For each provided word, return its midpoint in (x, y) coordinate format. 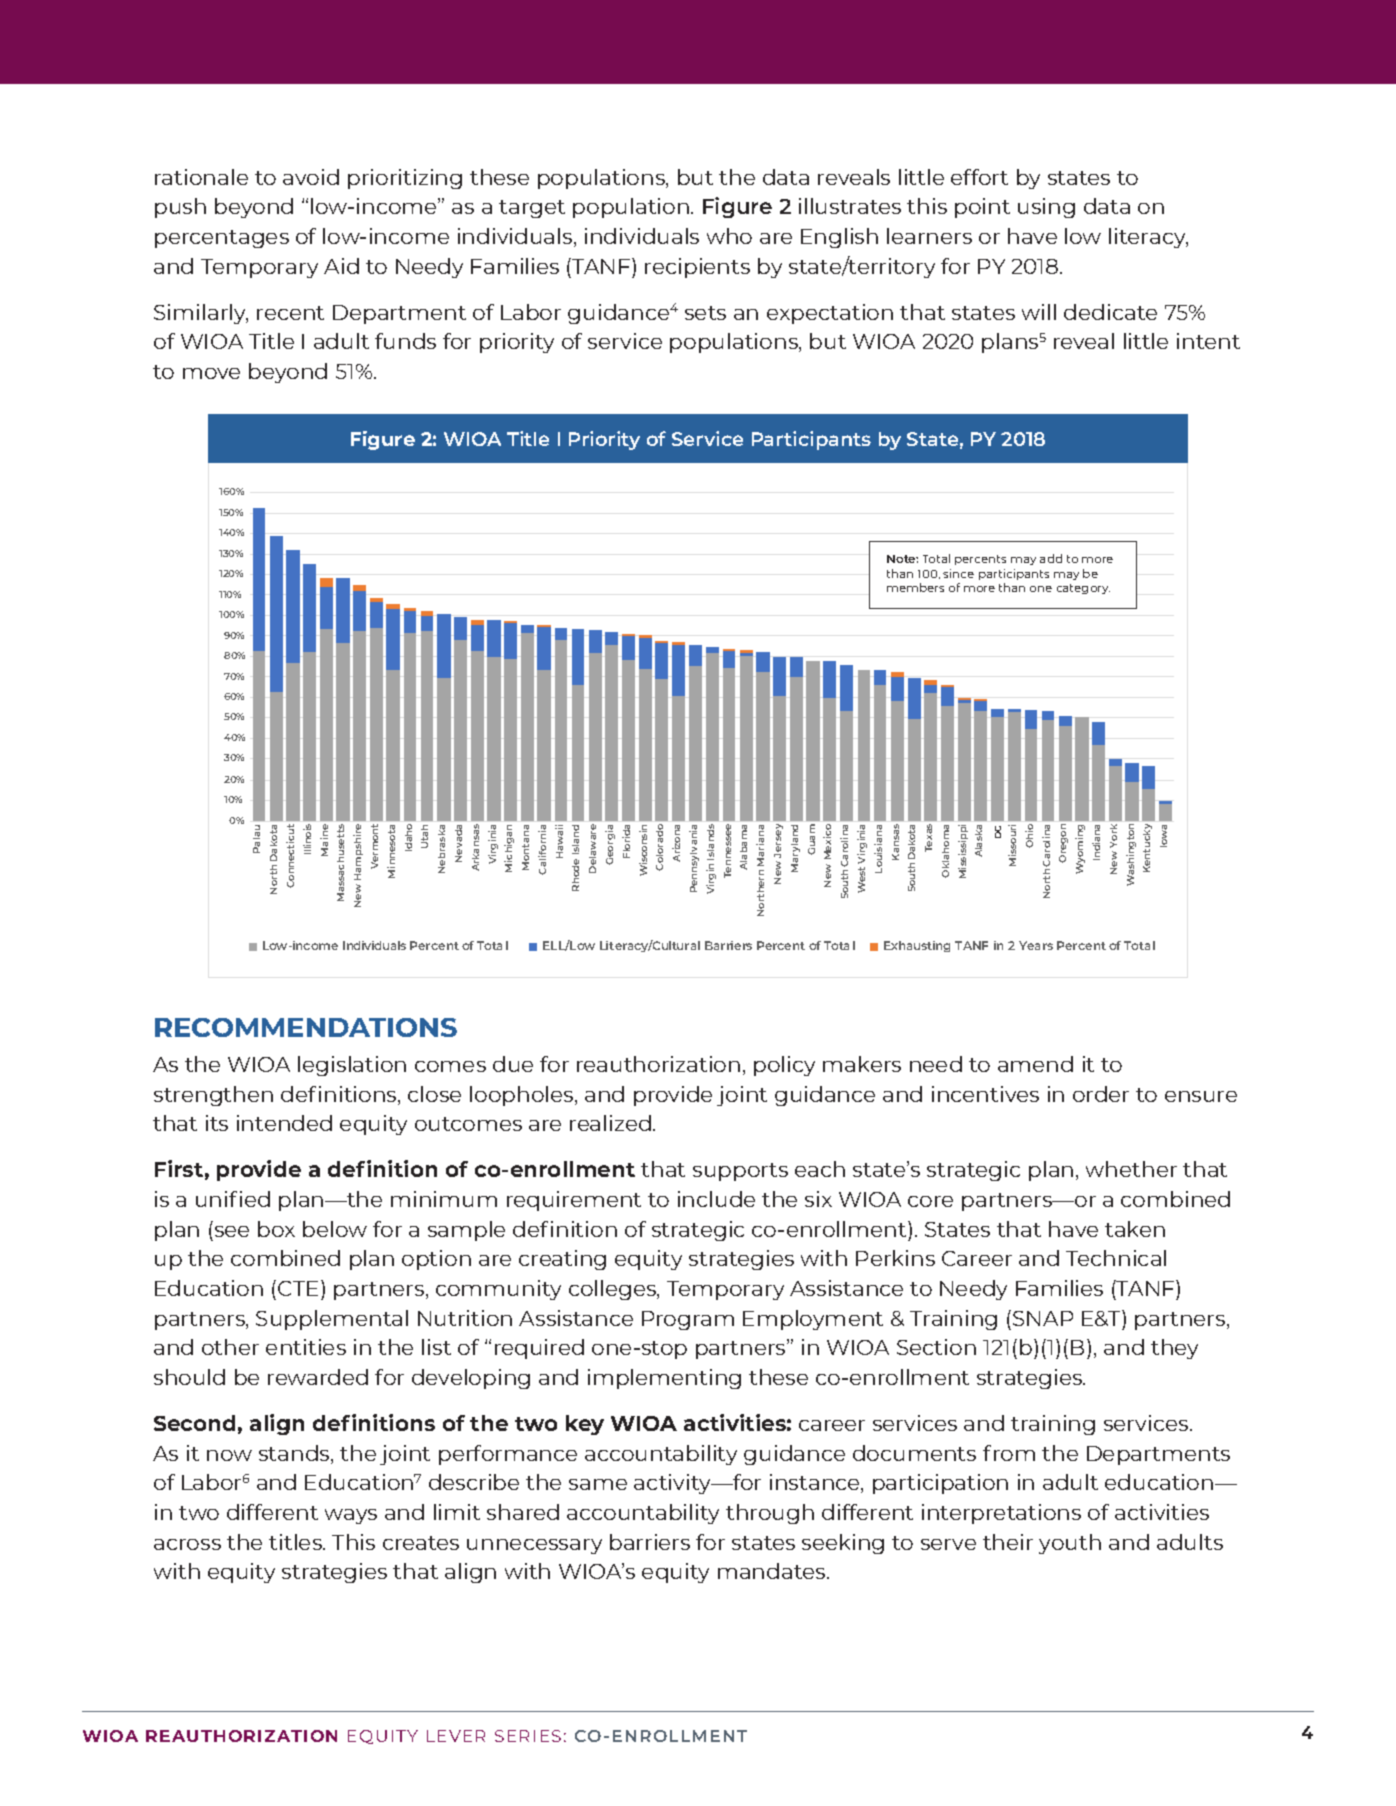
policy (784, 1066)
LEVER (456, 1736)
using (1046, 208)
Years (1036, 945)
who (729, 236)
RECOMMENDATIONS (306, 1027)
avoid (311, 177)
